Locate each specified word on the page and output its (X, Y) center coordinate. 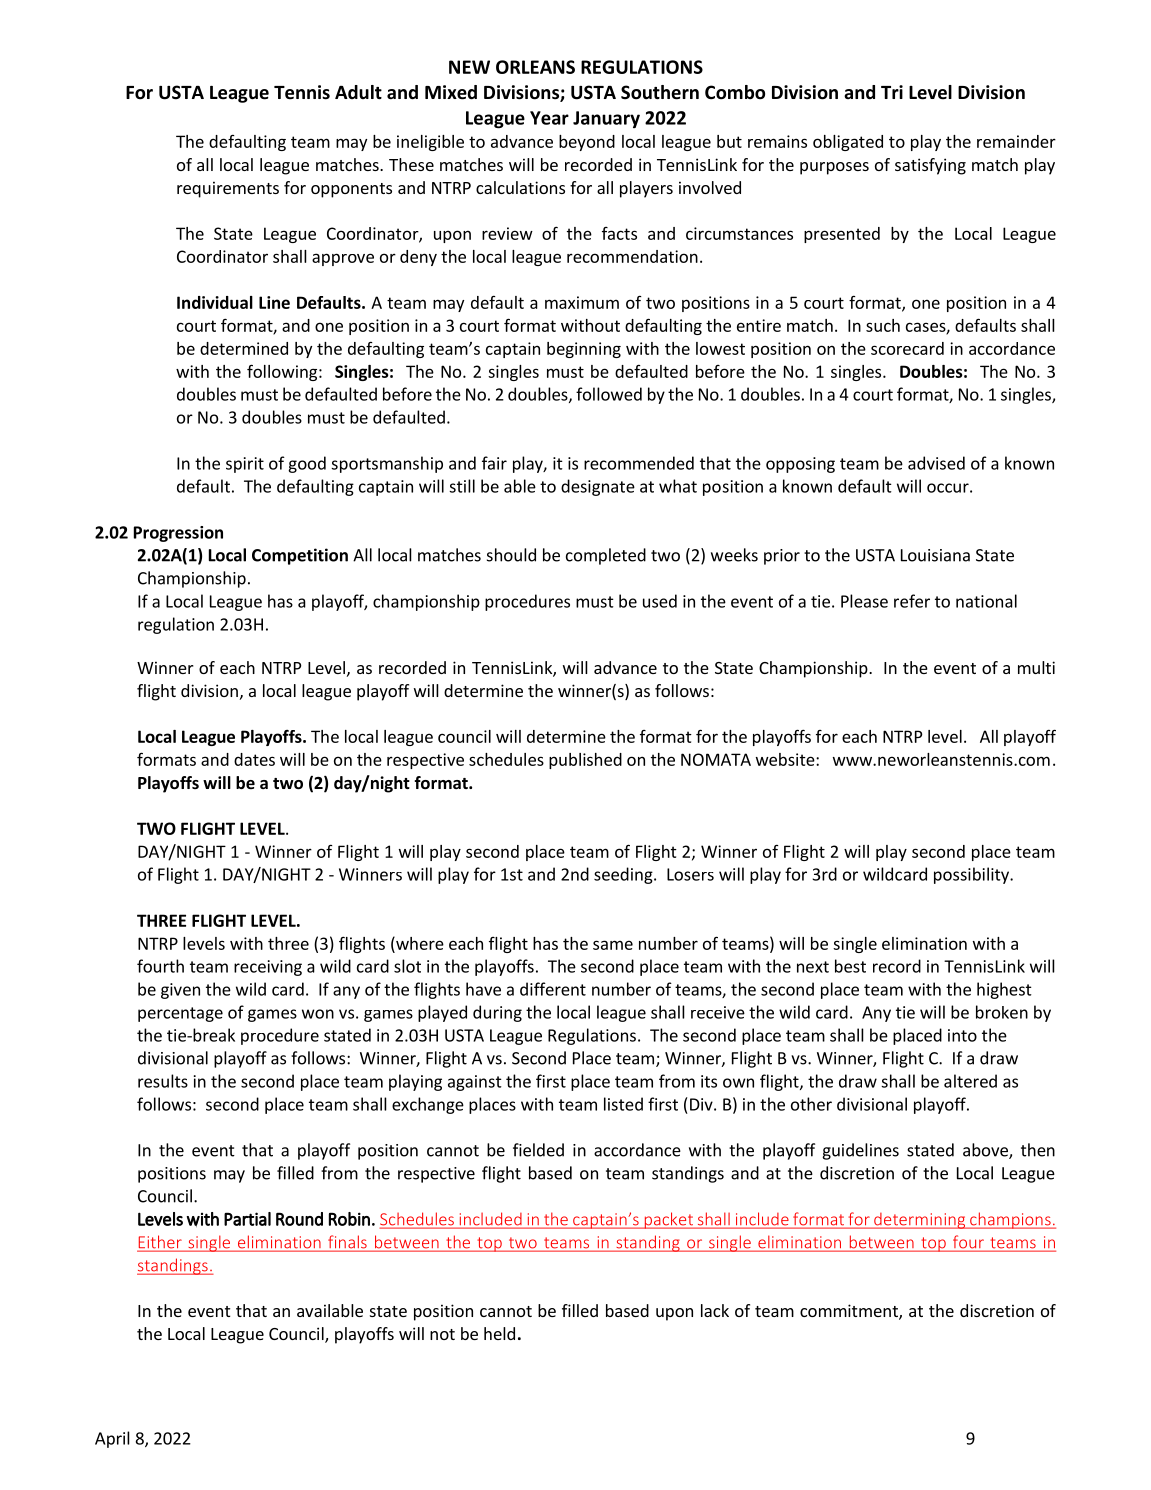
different (553, 989)
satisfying (930, 166)
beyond (587, 143)
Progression (178, 534)
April (112, 1439)
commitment (850, 1312)
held (499, 1333)
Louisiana (935, 555)
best (850, 966)
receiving (268, 968)
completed (606, 556)
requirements (228, 189)
